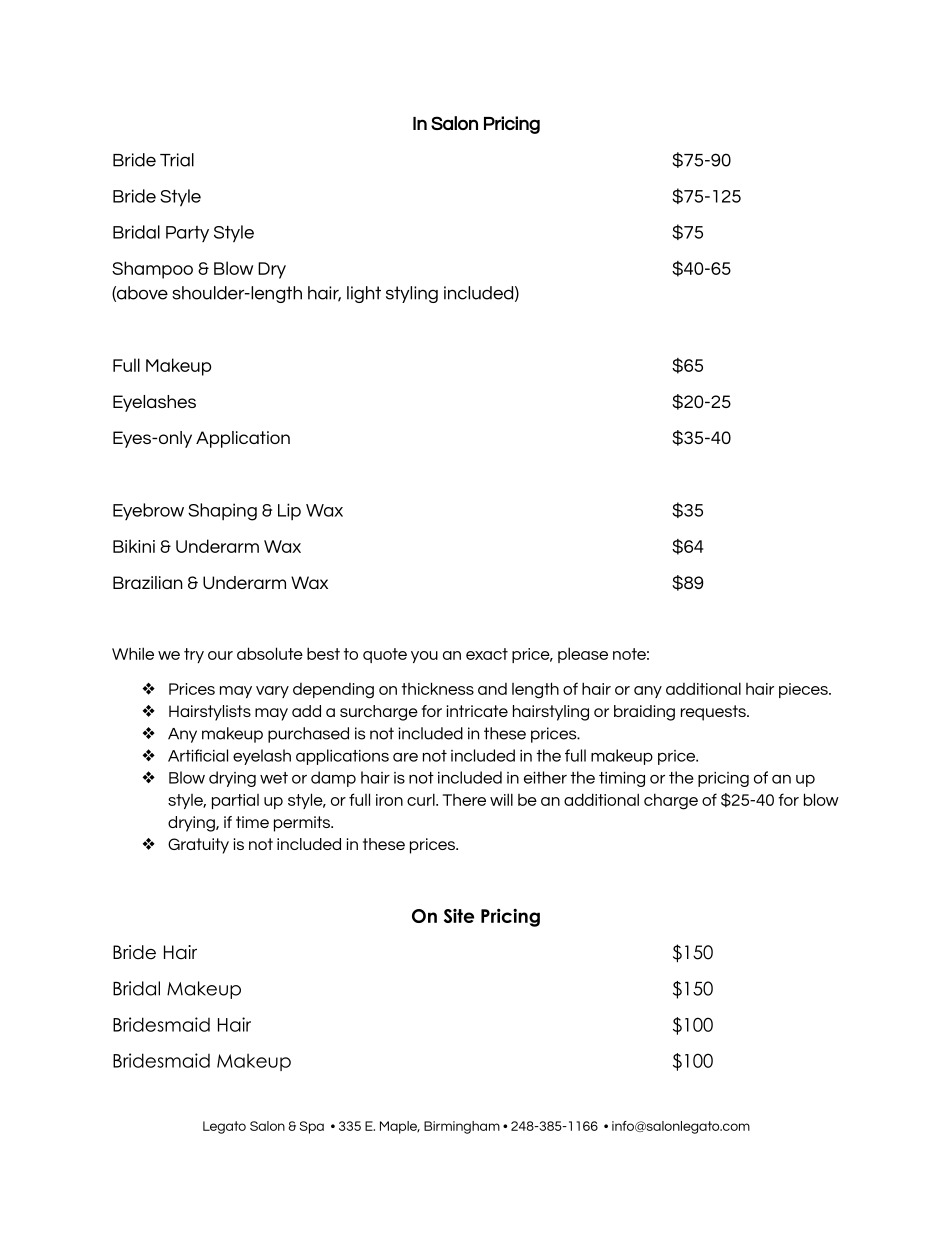  What do you see at coordinates (364, 294) in the image?
I see `light` at bounding box center [364, 294].
